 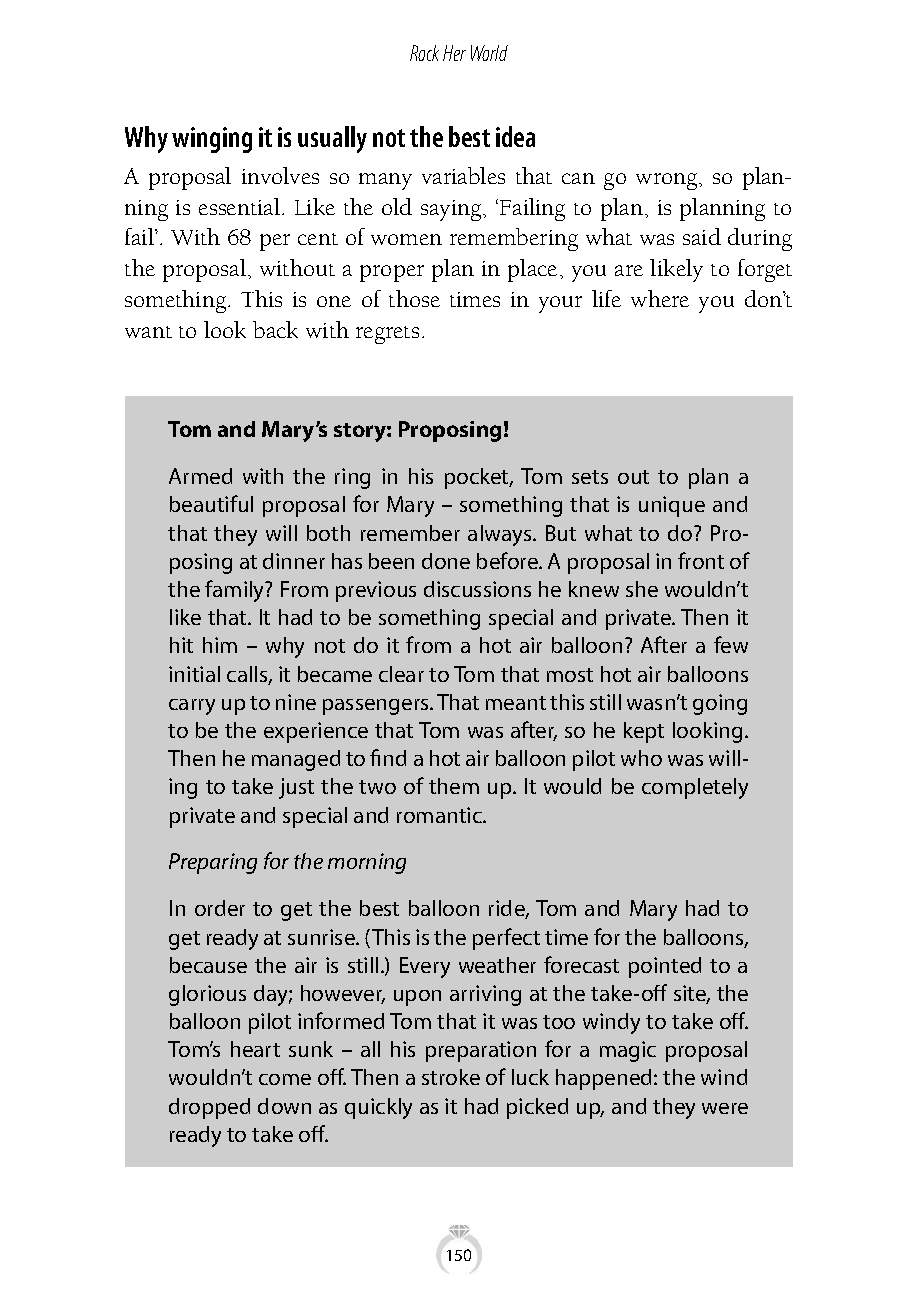 What do you see at coordinates (236, 591) in the page?
I see `family` at bounding box center [236, 591].
